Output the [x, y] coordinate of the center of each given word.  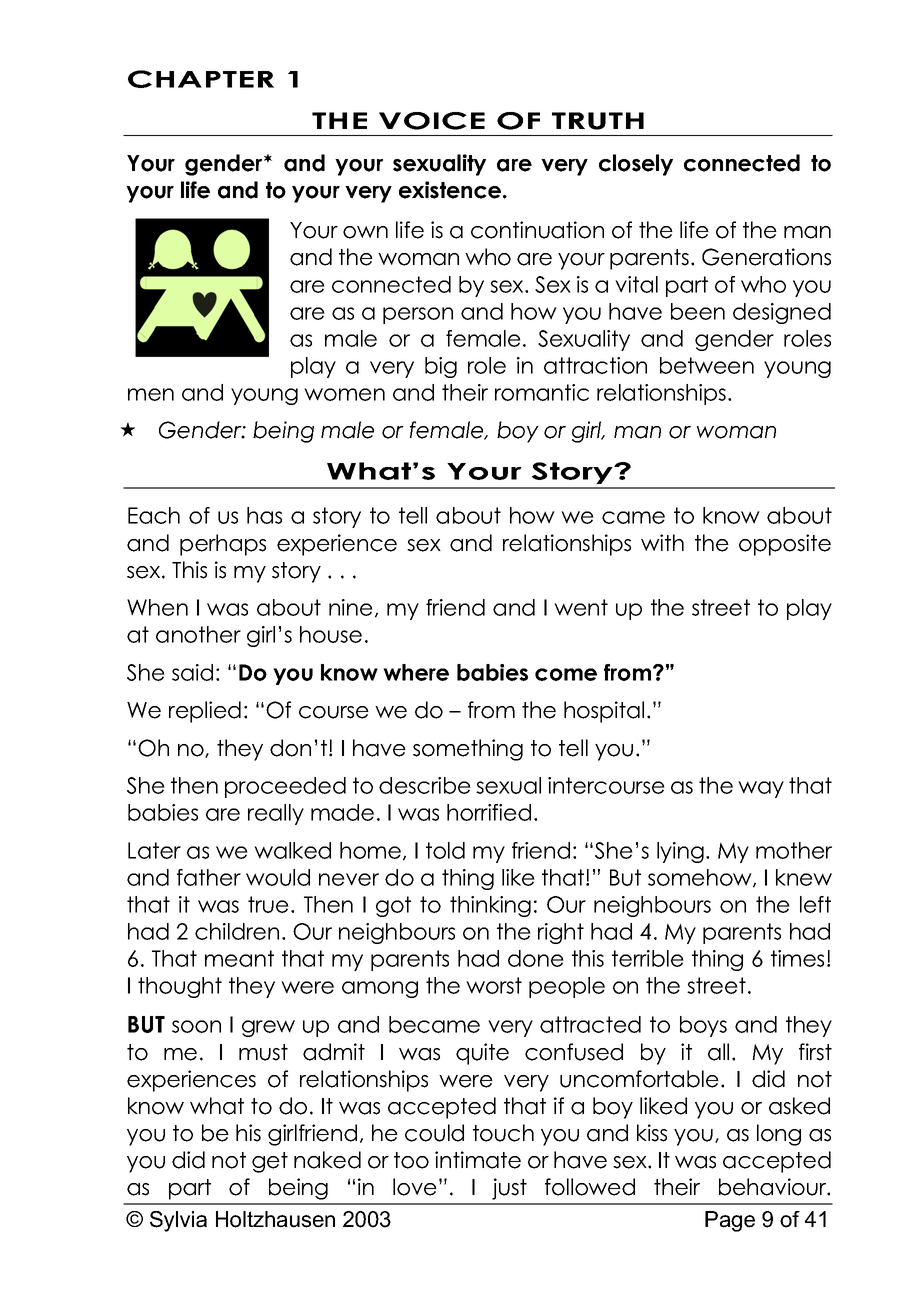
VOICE [432, 121]
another [198, 634]
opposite [785, 545]
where [416, 672]
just [509, 1189]
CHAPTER [201, 79]
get [270, 1162]
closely [636, 165]
